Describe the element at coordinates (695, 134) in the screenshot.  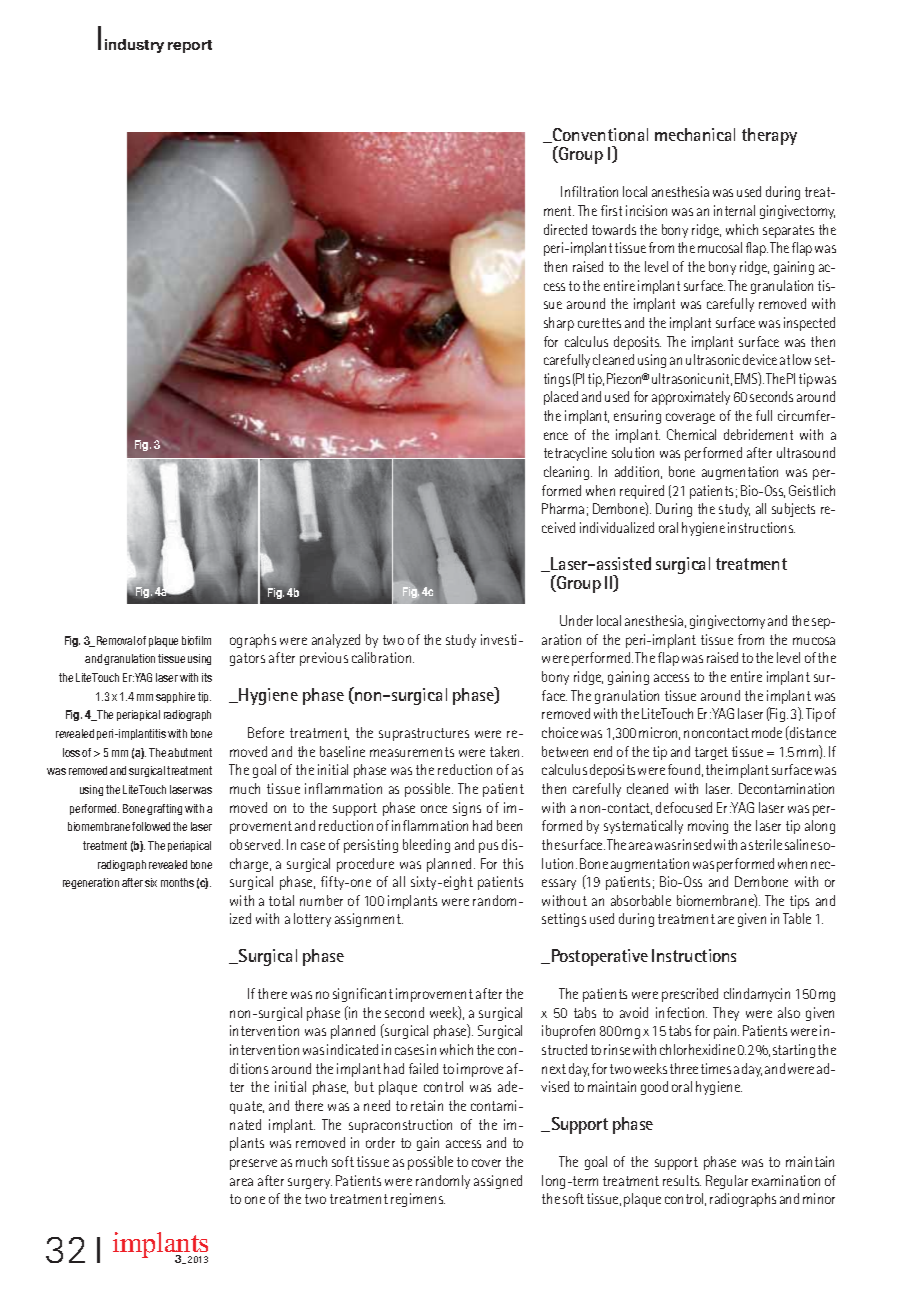
I see `mechanical` at that location.
